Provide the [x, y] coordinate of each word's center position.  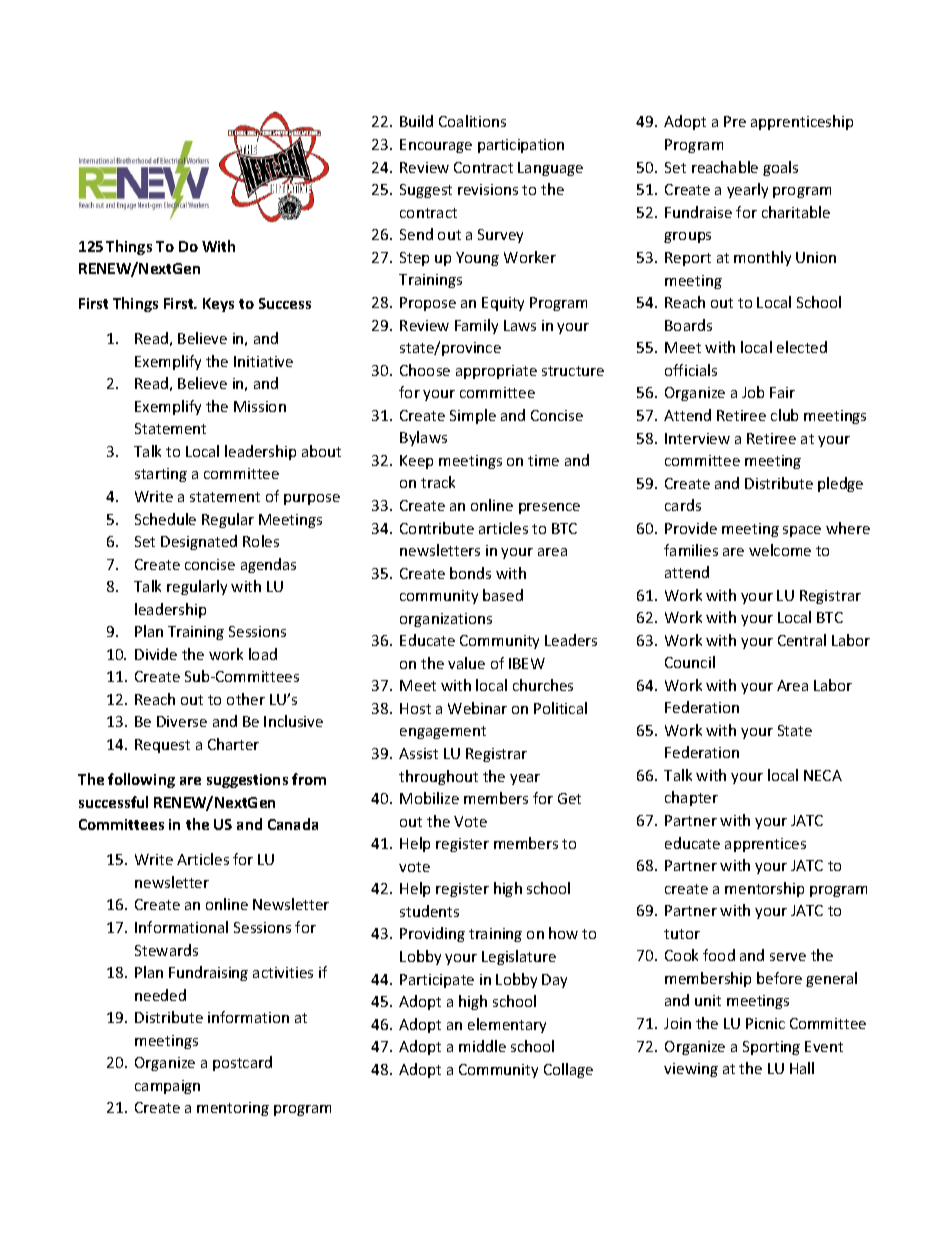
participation [521, 146]
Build [416, 121]
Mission [260, 406]
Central [802, 640]
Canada [293, 824]
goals [780, 168]
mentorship [764, 889]
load [263, 654]
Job [753, 392]
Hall [802, 1068]
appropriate [496, 372]
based [503, 595]
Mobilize [429, 798]
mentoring [233, 1109]
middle [482, 1046]
